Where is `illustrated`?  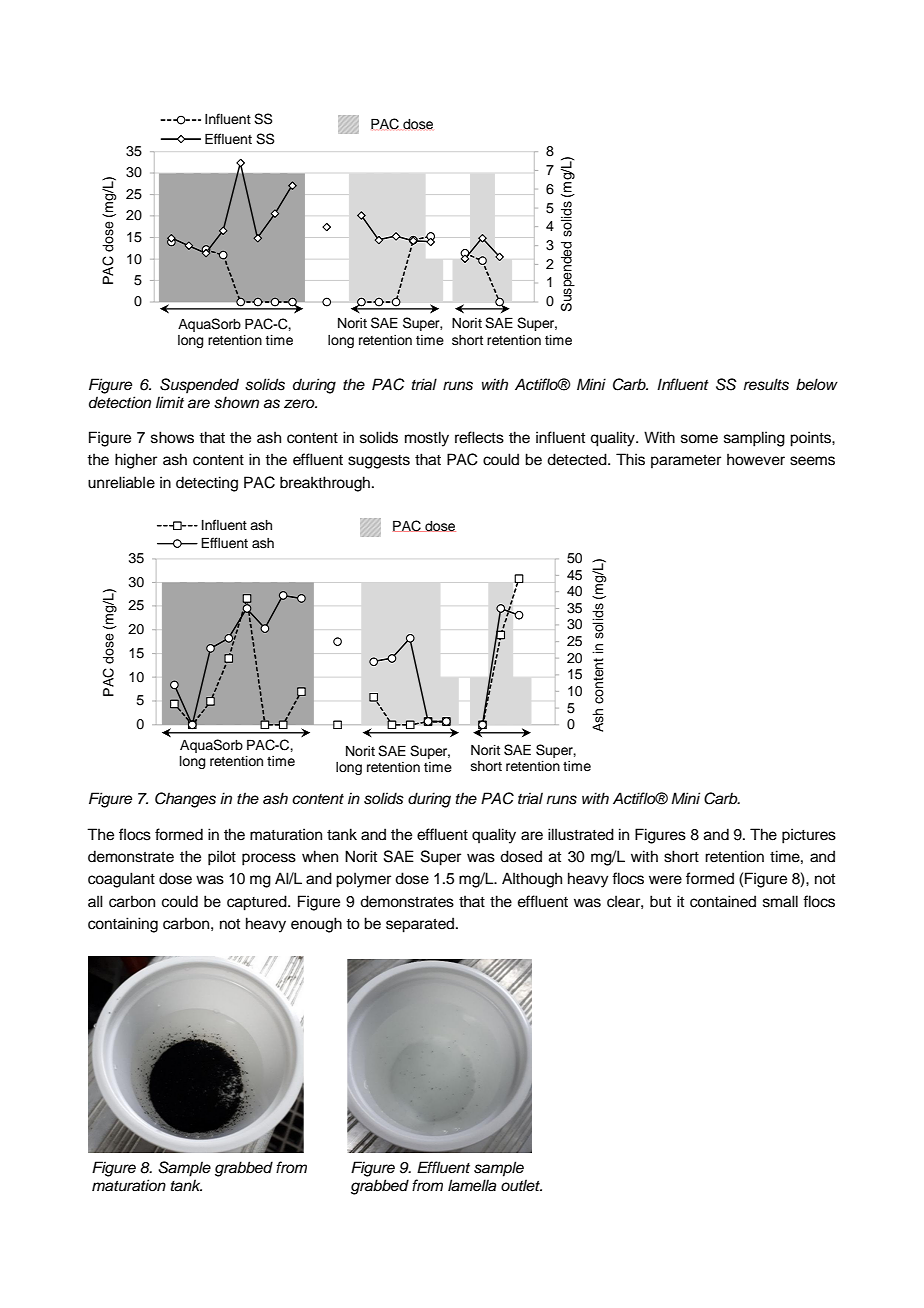
illustrated is located at coordinates (581, 834).
